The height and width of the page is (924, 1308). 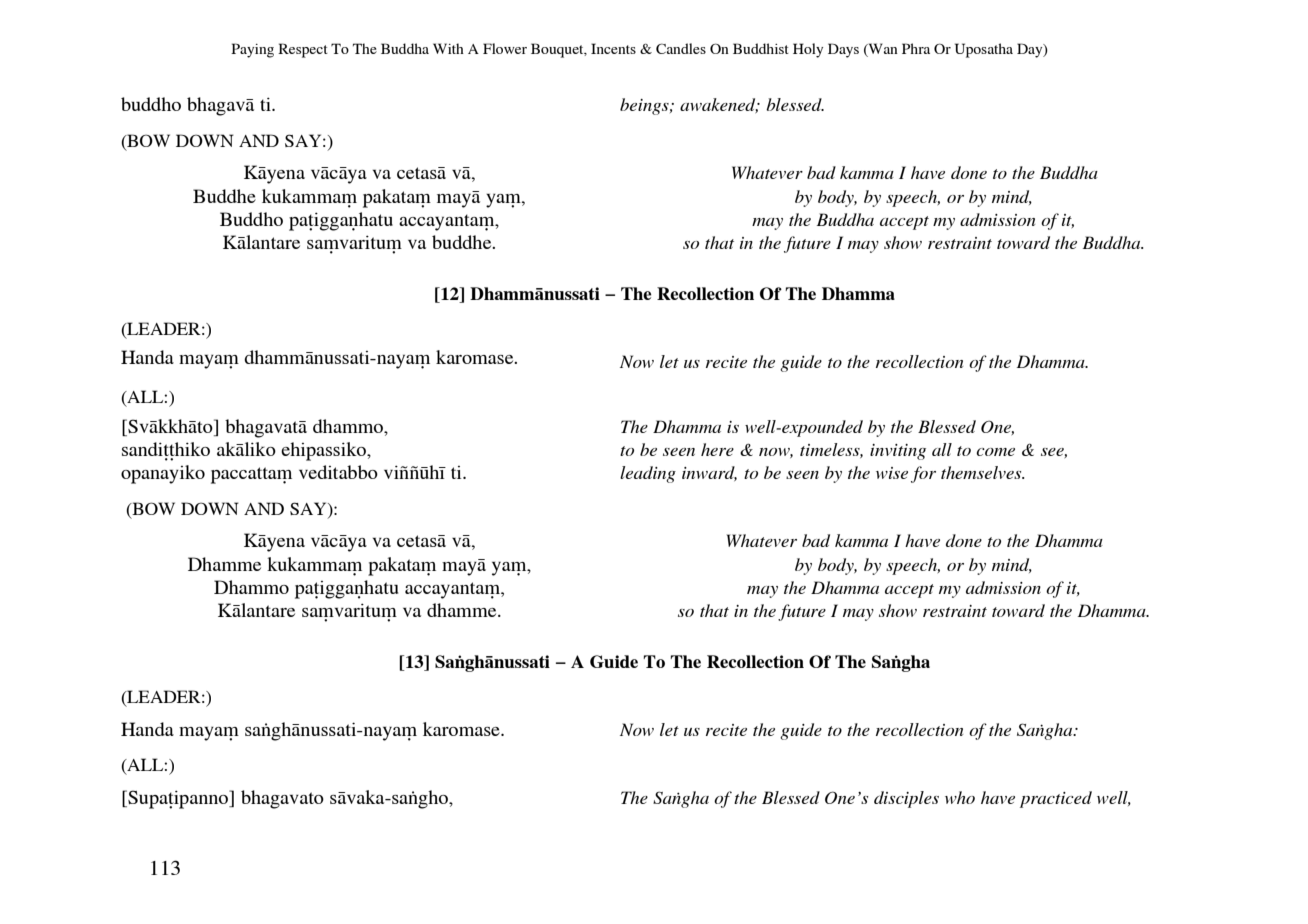 I want to click on themselves, so click(x=982, y=472).
